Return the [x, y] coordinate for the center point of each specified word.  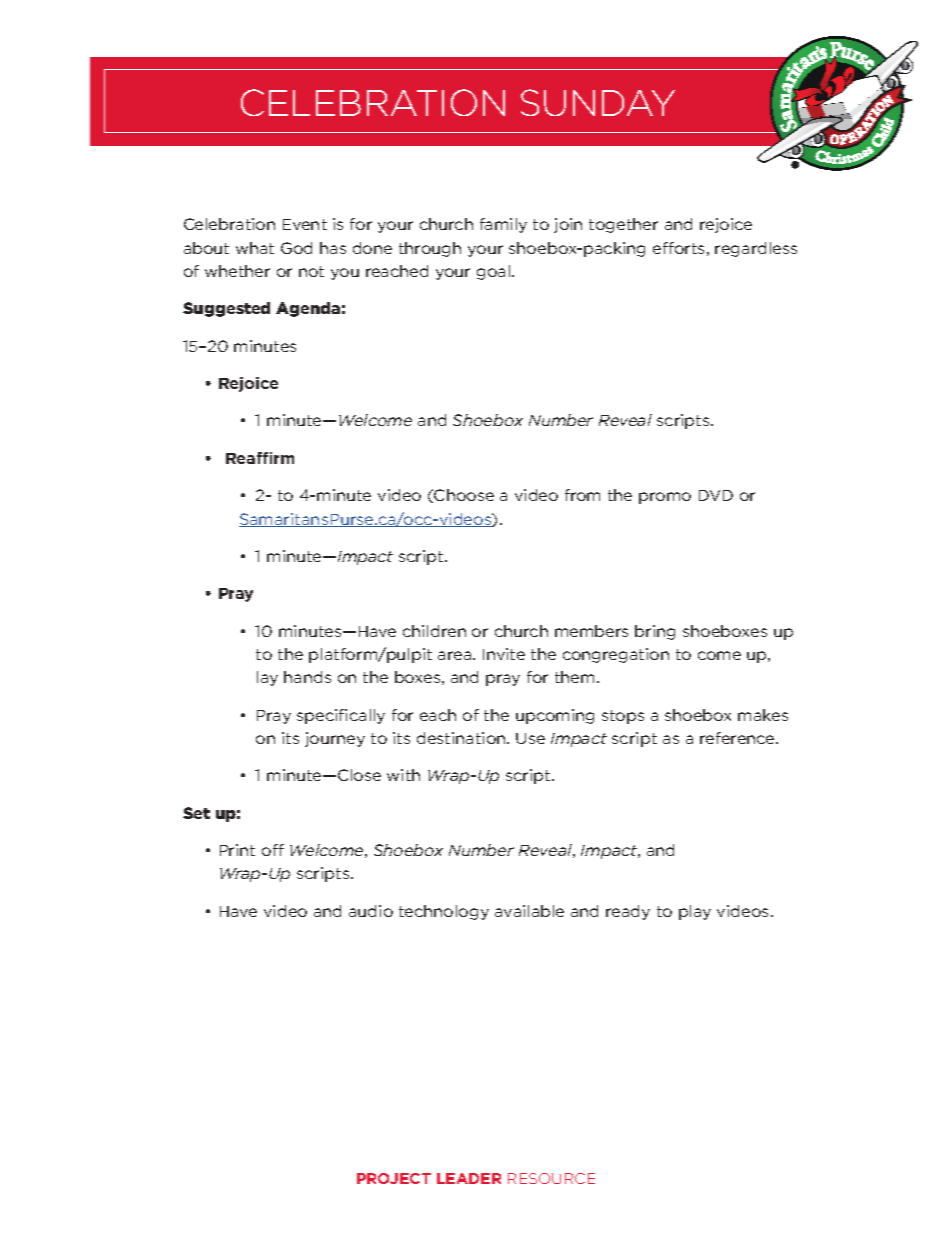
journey [335, 739]
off [273, 850]
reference [738, 738]
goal [495, 272]
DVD [716, 495]
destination [462, 738]
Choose [464, 495]
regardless [756, 249]
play [695, 912]
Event [305, 224]
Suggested [226, 309]
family [503, 225]
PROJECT [394, 1178]
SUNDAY [598, 102]
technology [444, 912]
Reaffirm [260, 458]
